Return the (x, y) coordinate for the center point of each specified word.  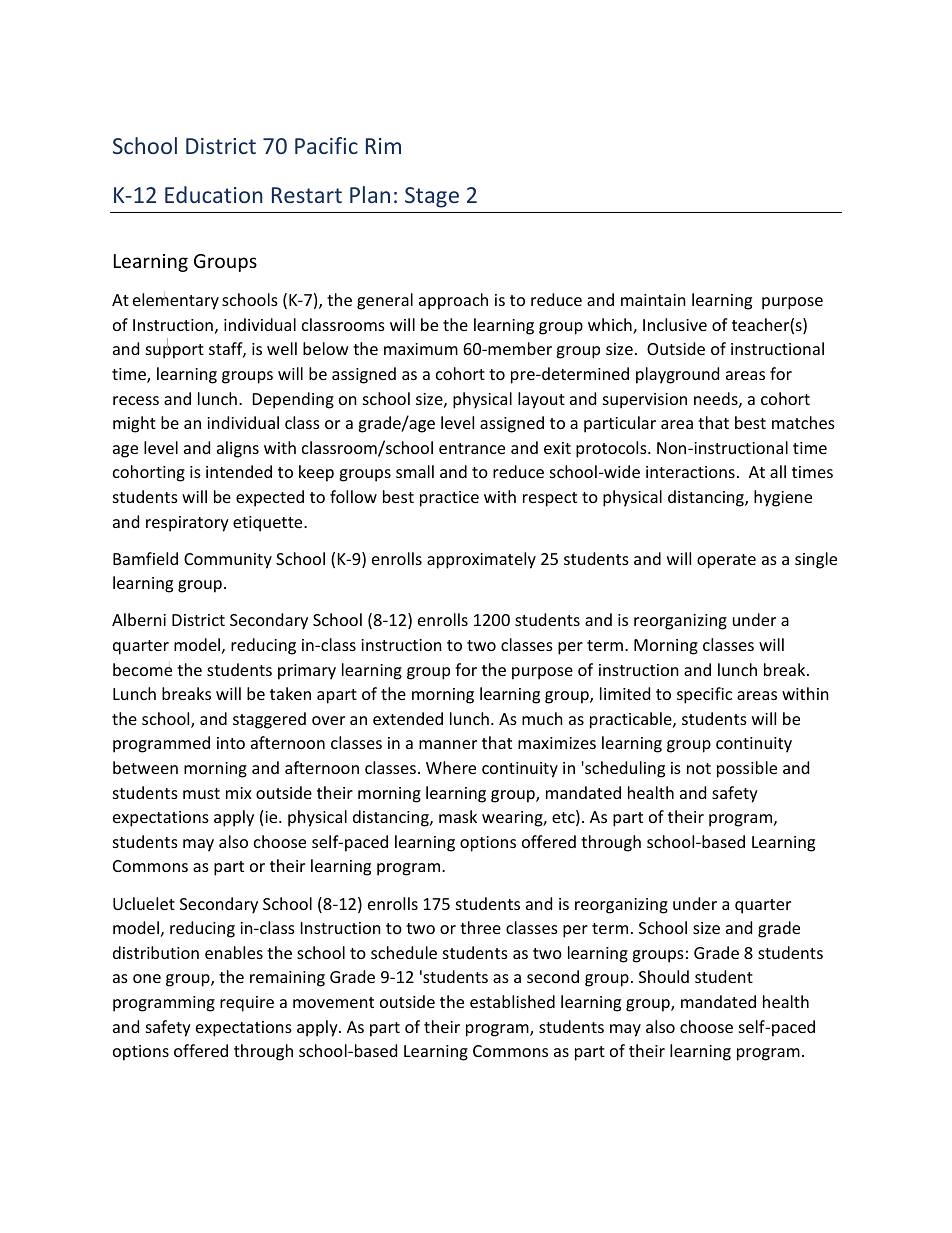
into (231, 743)
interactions (690, 472)
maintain (653, 300)
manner (448, 744)
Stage (432, 197)
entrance (472, 448)
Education (214, 194)
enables (234, 952)
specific (704, 695)
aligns (238, 449)
